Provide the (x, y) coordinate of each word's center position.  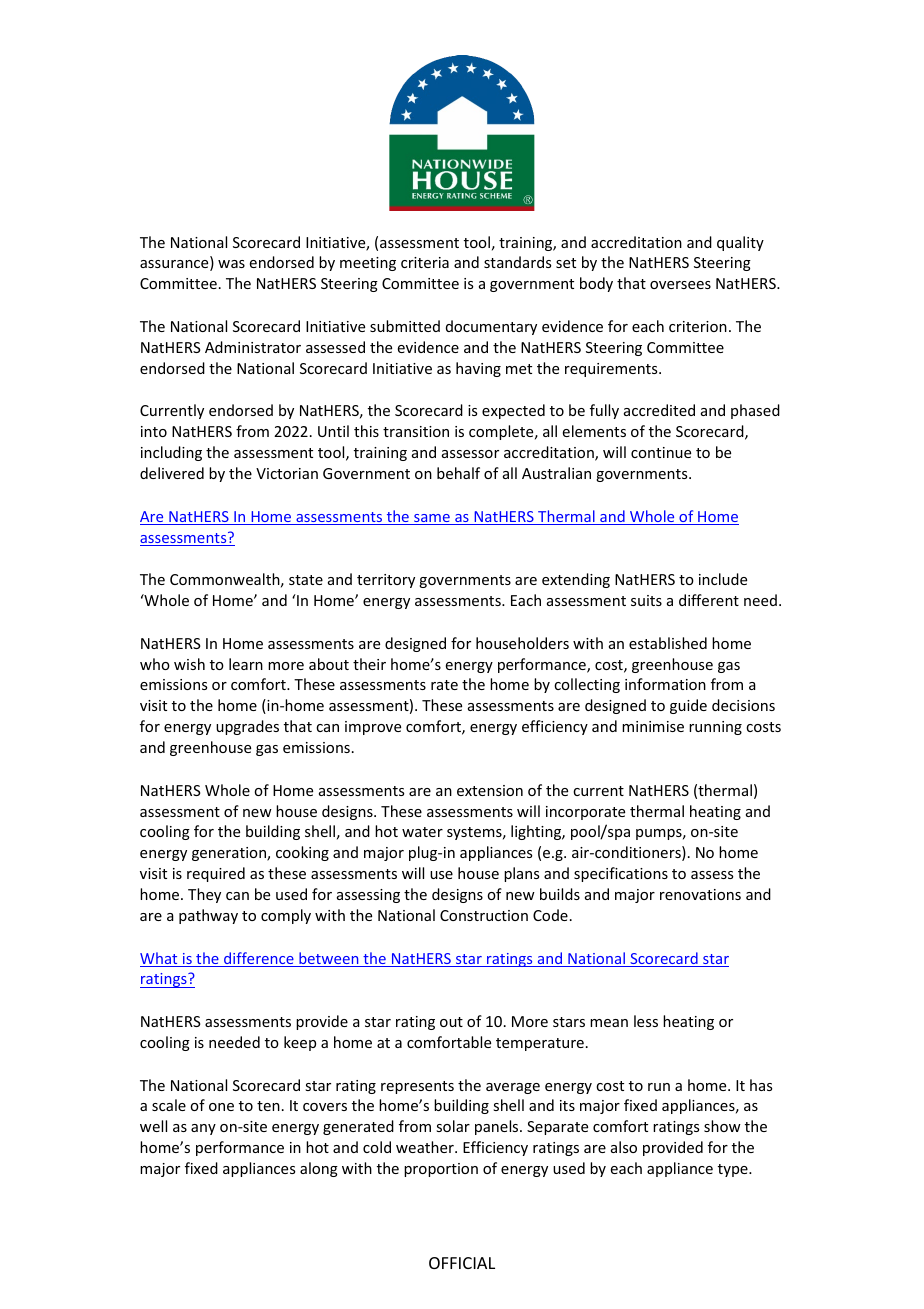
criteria (425, 262)
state (306, 580)
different (709, 600)
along (319, 1169)
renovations (700, 894)
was (231, 264)
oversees (680, 285)
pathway (208, 916)
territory (386, 581)
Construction (484, 915)
